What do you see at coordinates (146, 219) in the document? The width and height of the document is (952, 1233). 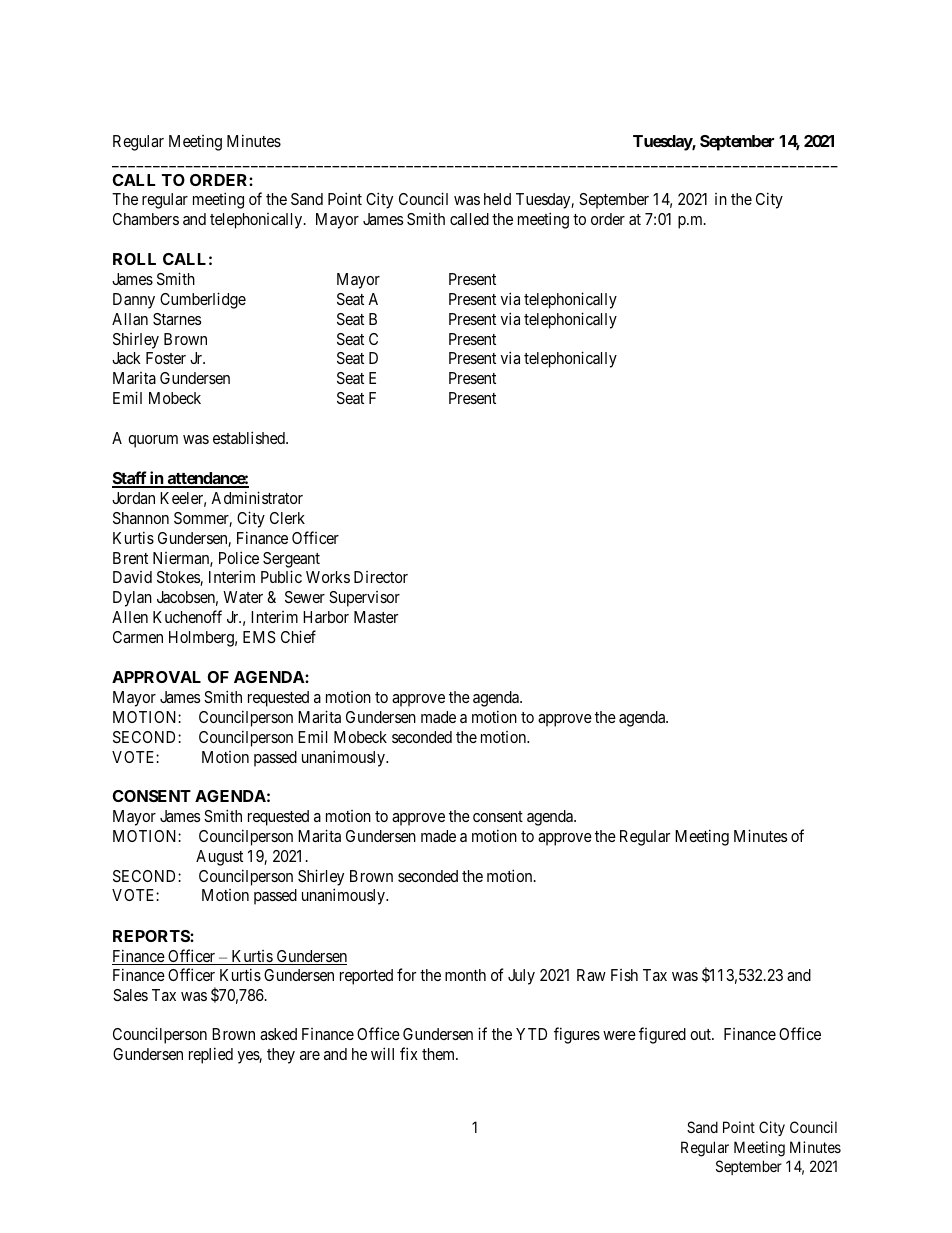 I see `Chambers` at bounding box center [146, 219].
